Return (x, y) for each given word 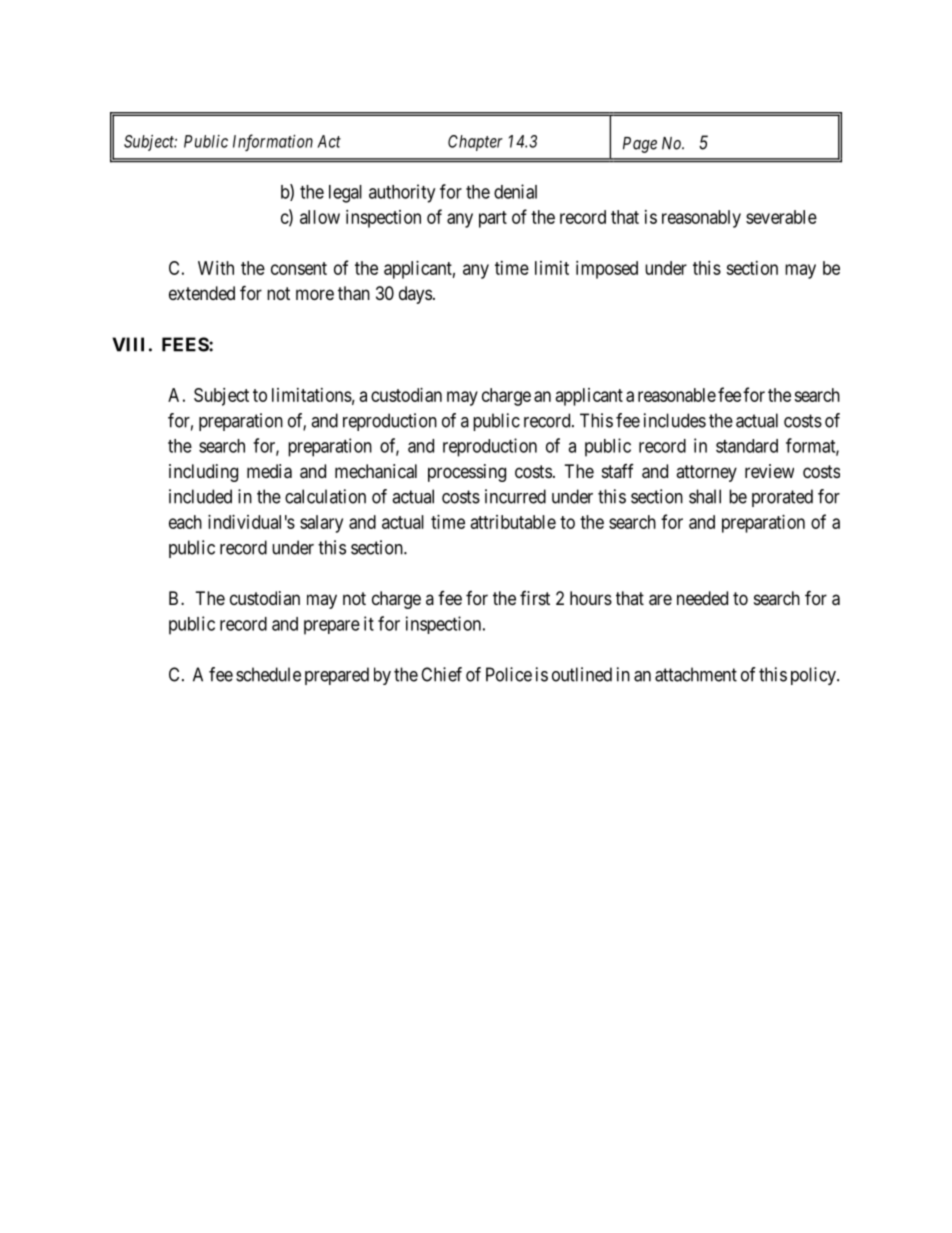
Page (640, 145)
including (203, 473)
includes (675, 420)
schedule (268, 674)
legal (345, 194)
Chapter (475, 143)
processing (467, 473)
